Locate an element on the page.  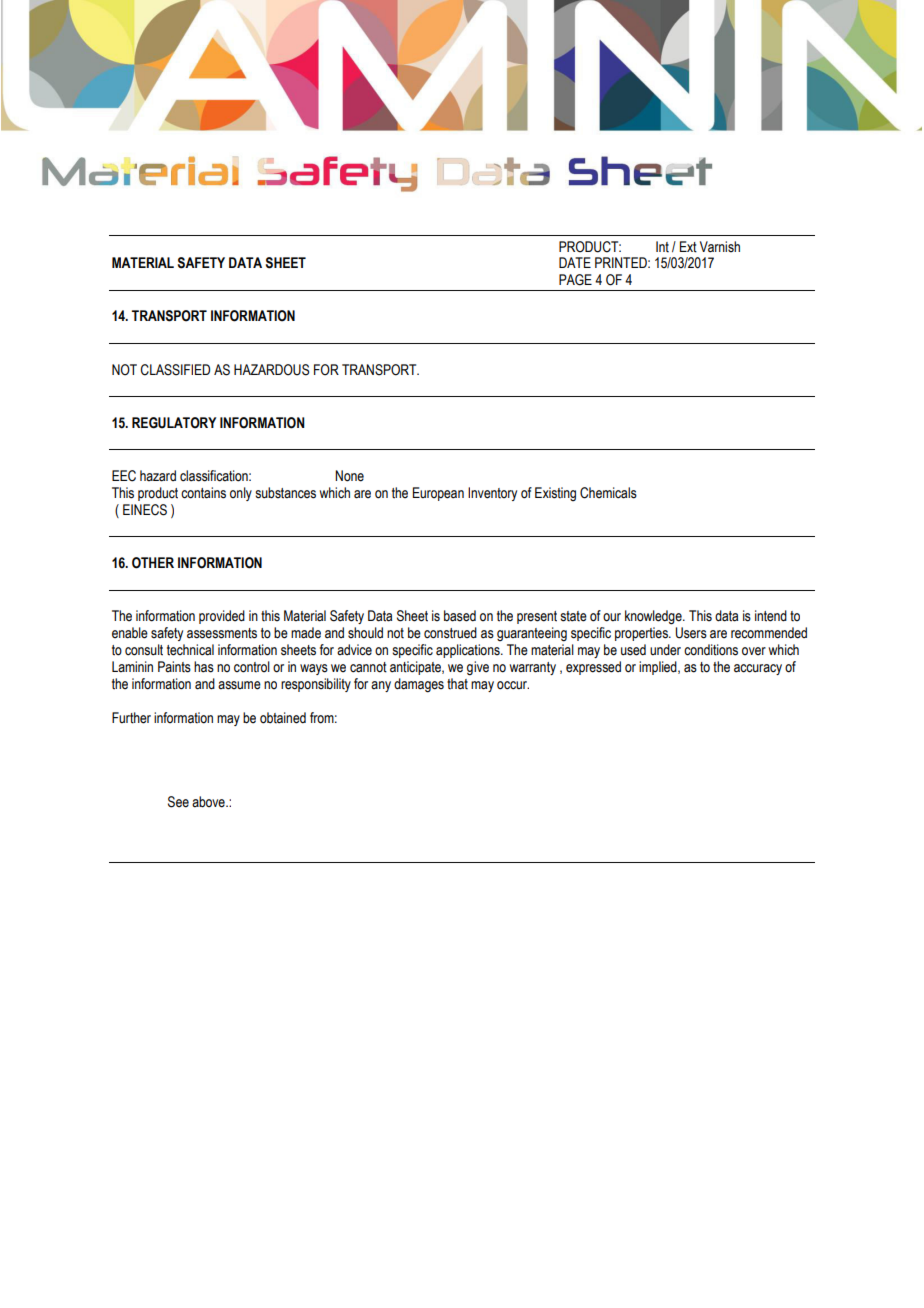
Chemicals is located at coordinates (608, 493).
